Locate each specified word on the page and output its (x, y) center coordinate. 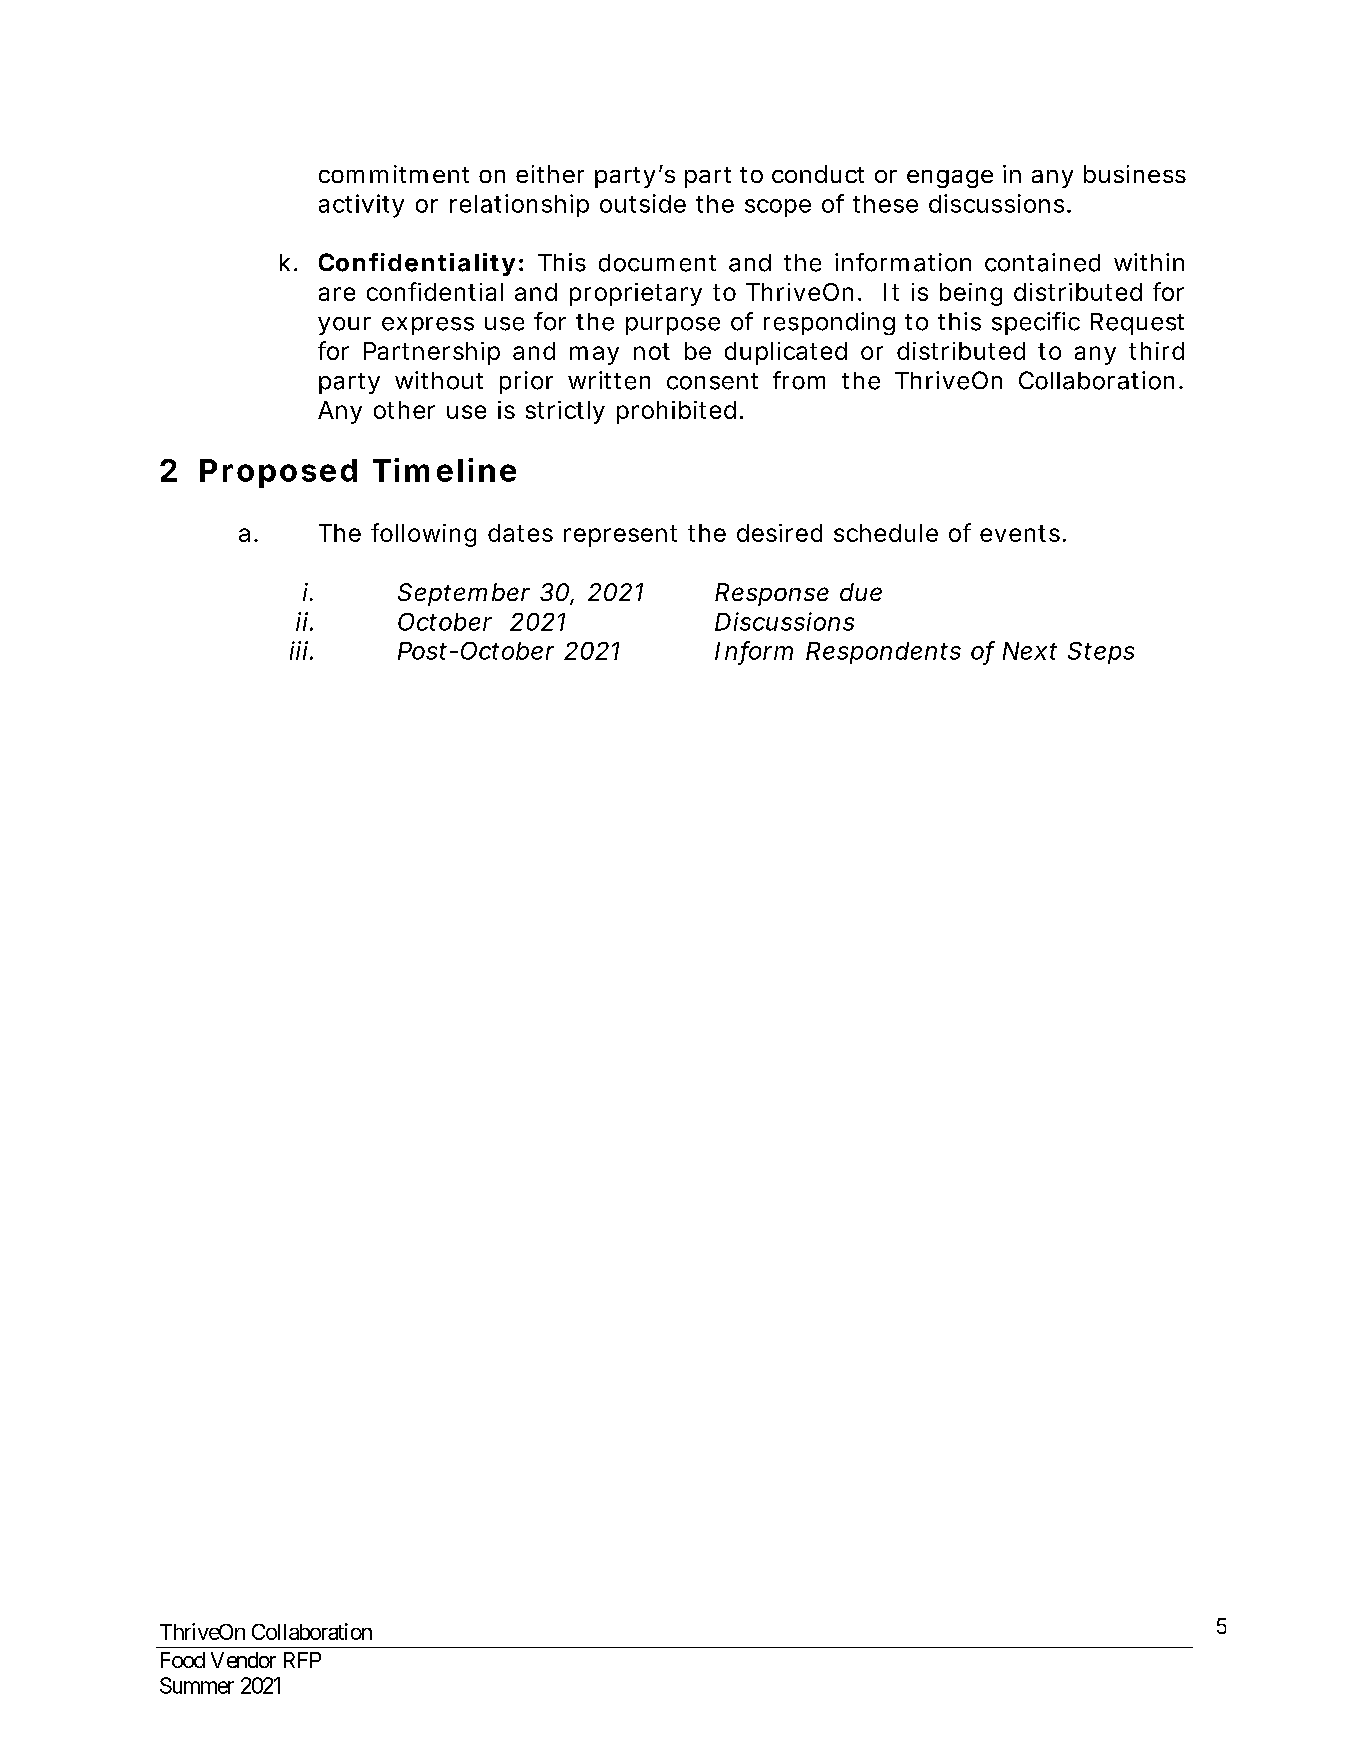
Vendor (243, 1660)
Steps (1101, 653)
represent (620, 536)
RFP (302, 1660)
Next (1030, 651)
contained (1042, 262)
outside (643, 203)
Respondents (883, 653)
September (464, 594)
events (1020, 533)
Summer (197, 1685)
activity (361, 206)
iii (299, 650)
